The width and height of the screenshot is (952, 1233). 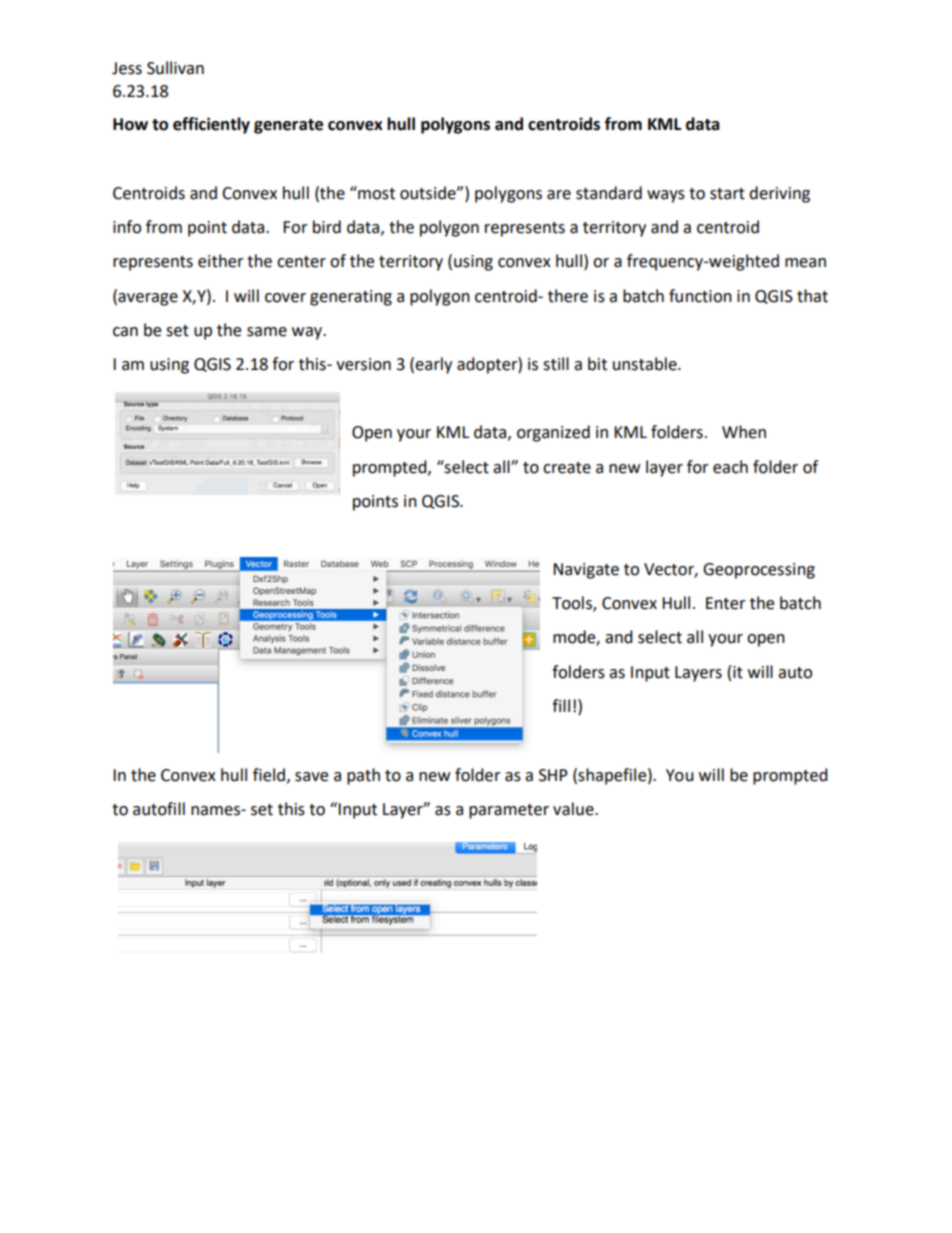 I want to click on generate, so click(x=288, y=126).
